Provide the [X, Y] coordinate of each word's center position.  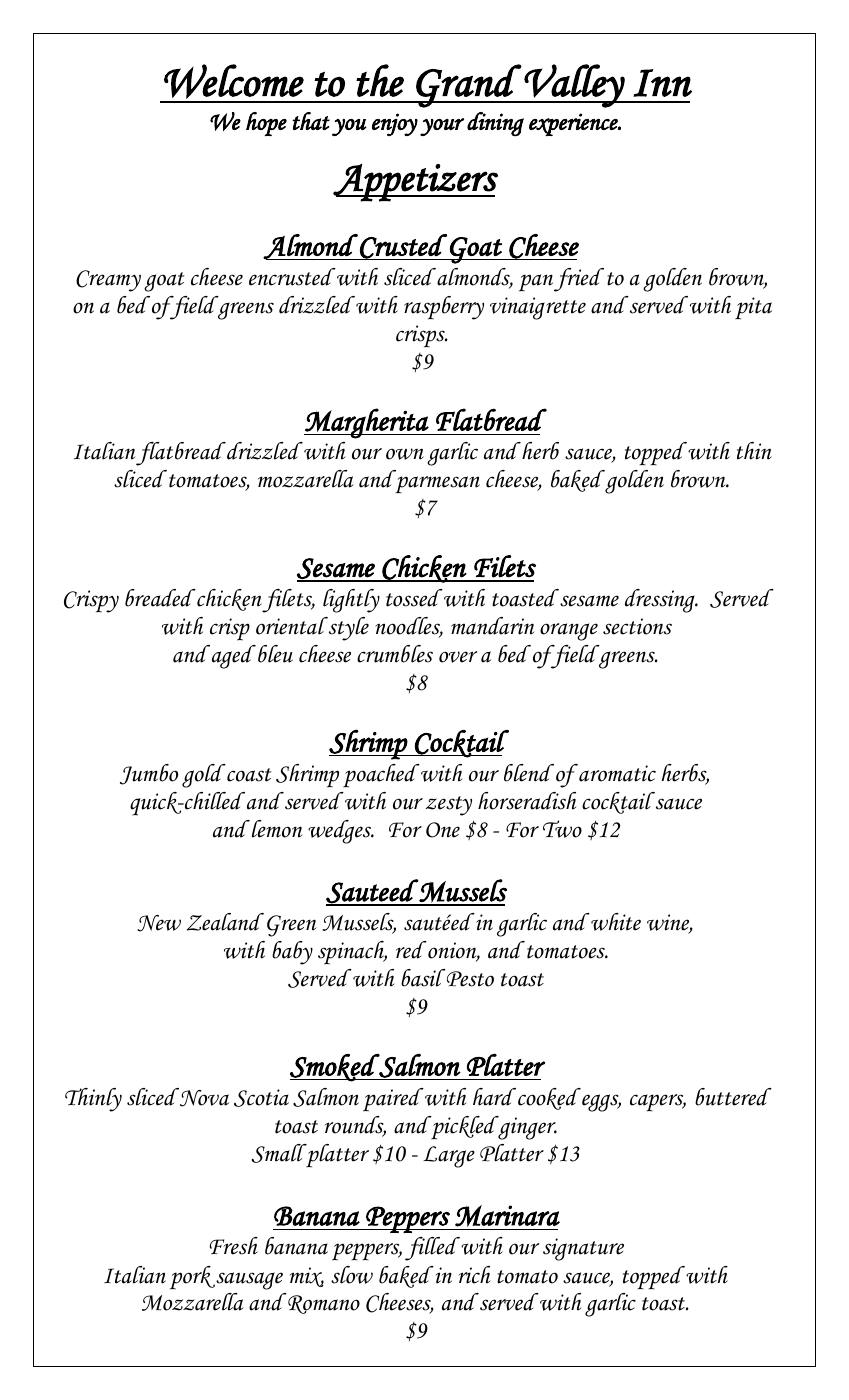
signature [583, 1249]
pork [192, 1278]
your [442, 127]
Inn [662, 83]
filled [432, 1249]
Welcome [234, 81]
